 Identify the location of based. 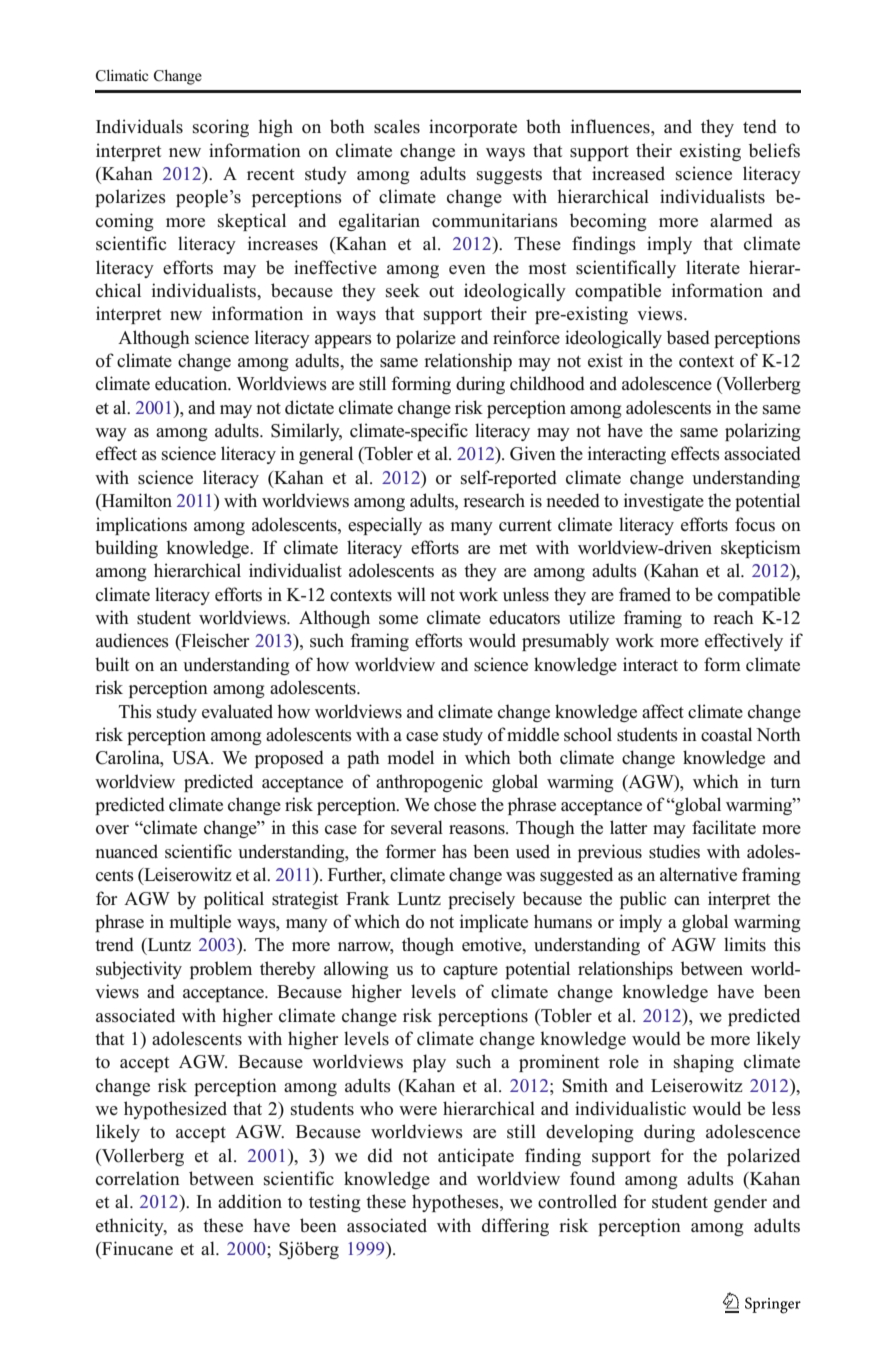
(688, 337).
